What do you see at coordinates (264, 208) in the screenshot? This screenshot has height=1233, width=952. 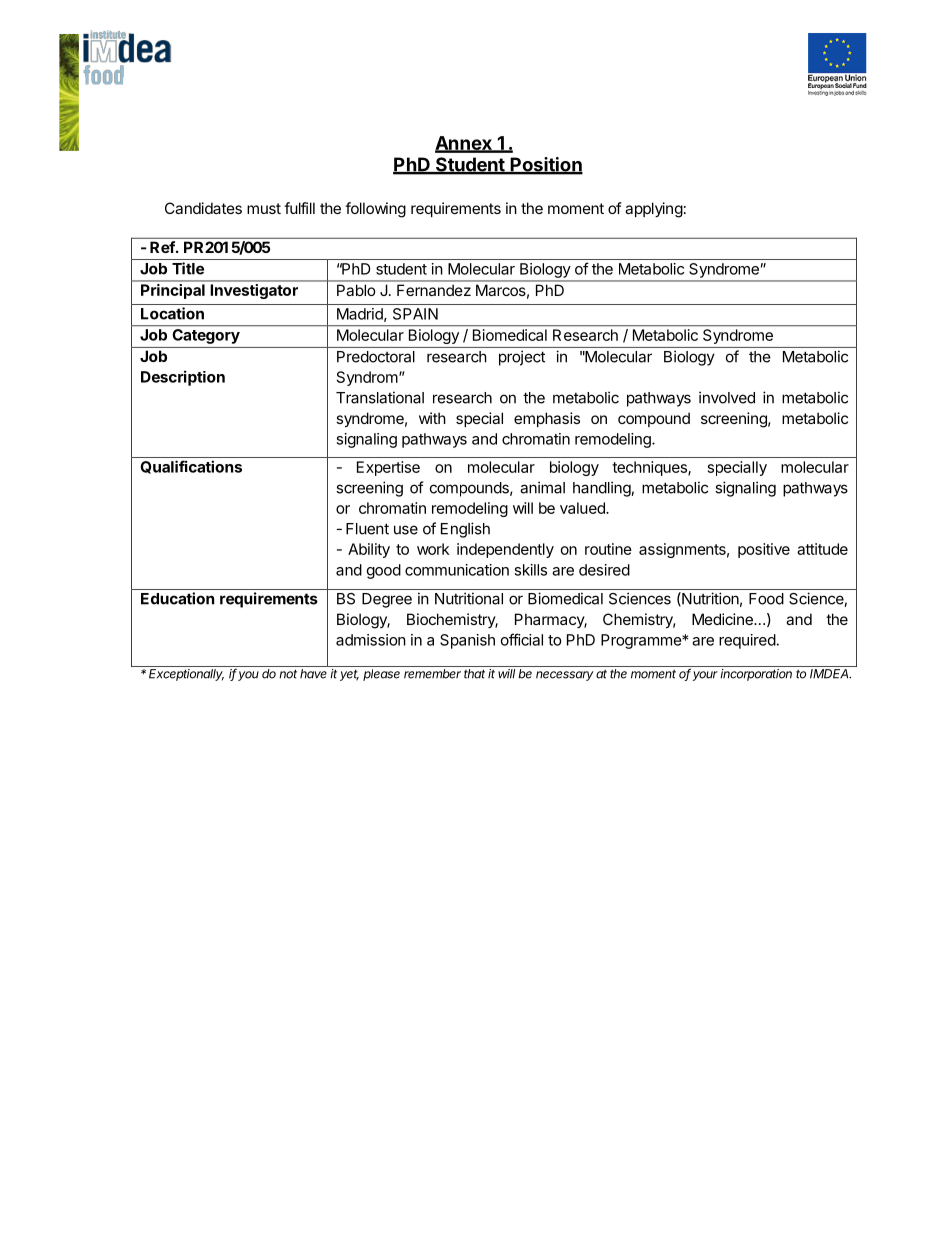 I see `must` at bounding box center [264, 208].
